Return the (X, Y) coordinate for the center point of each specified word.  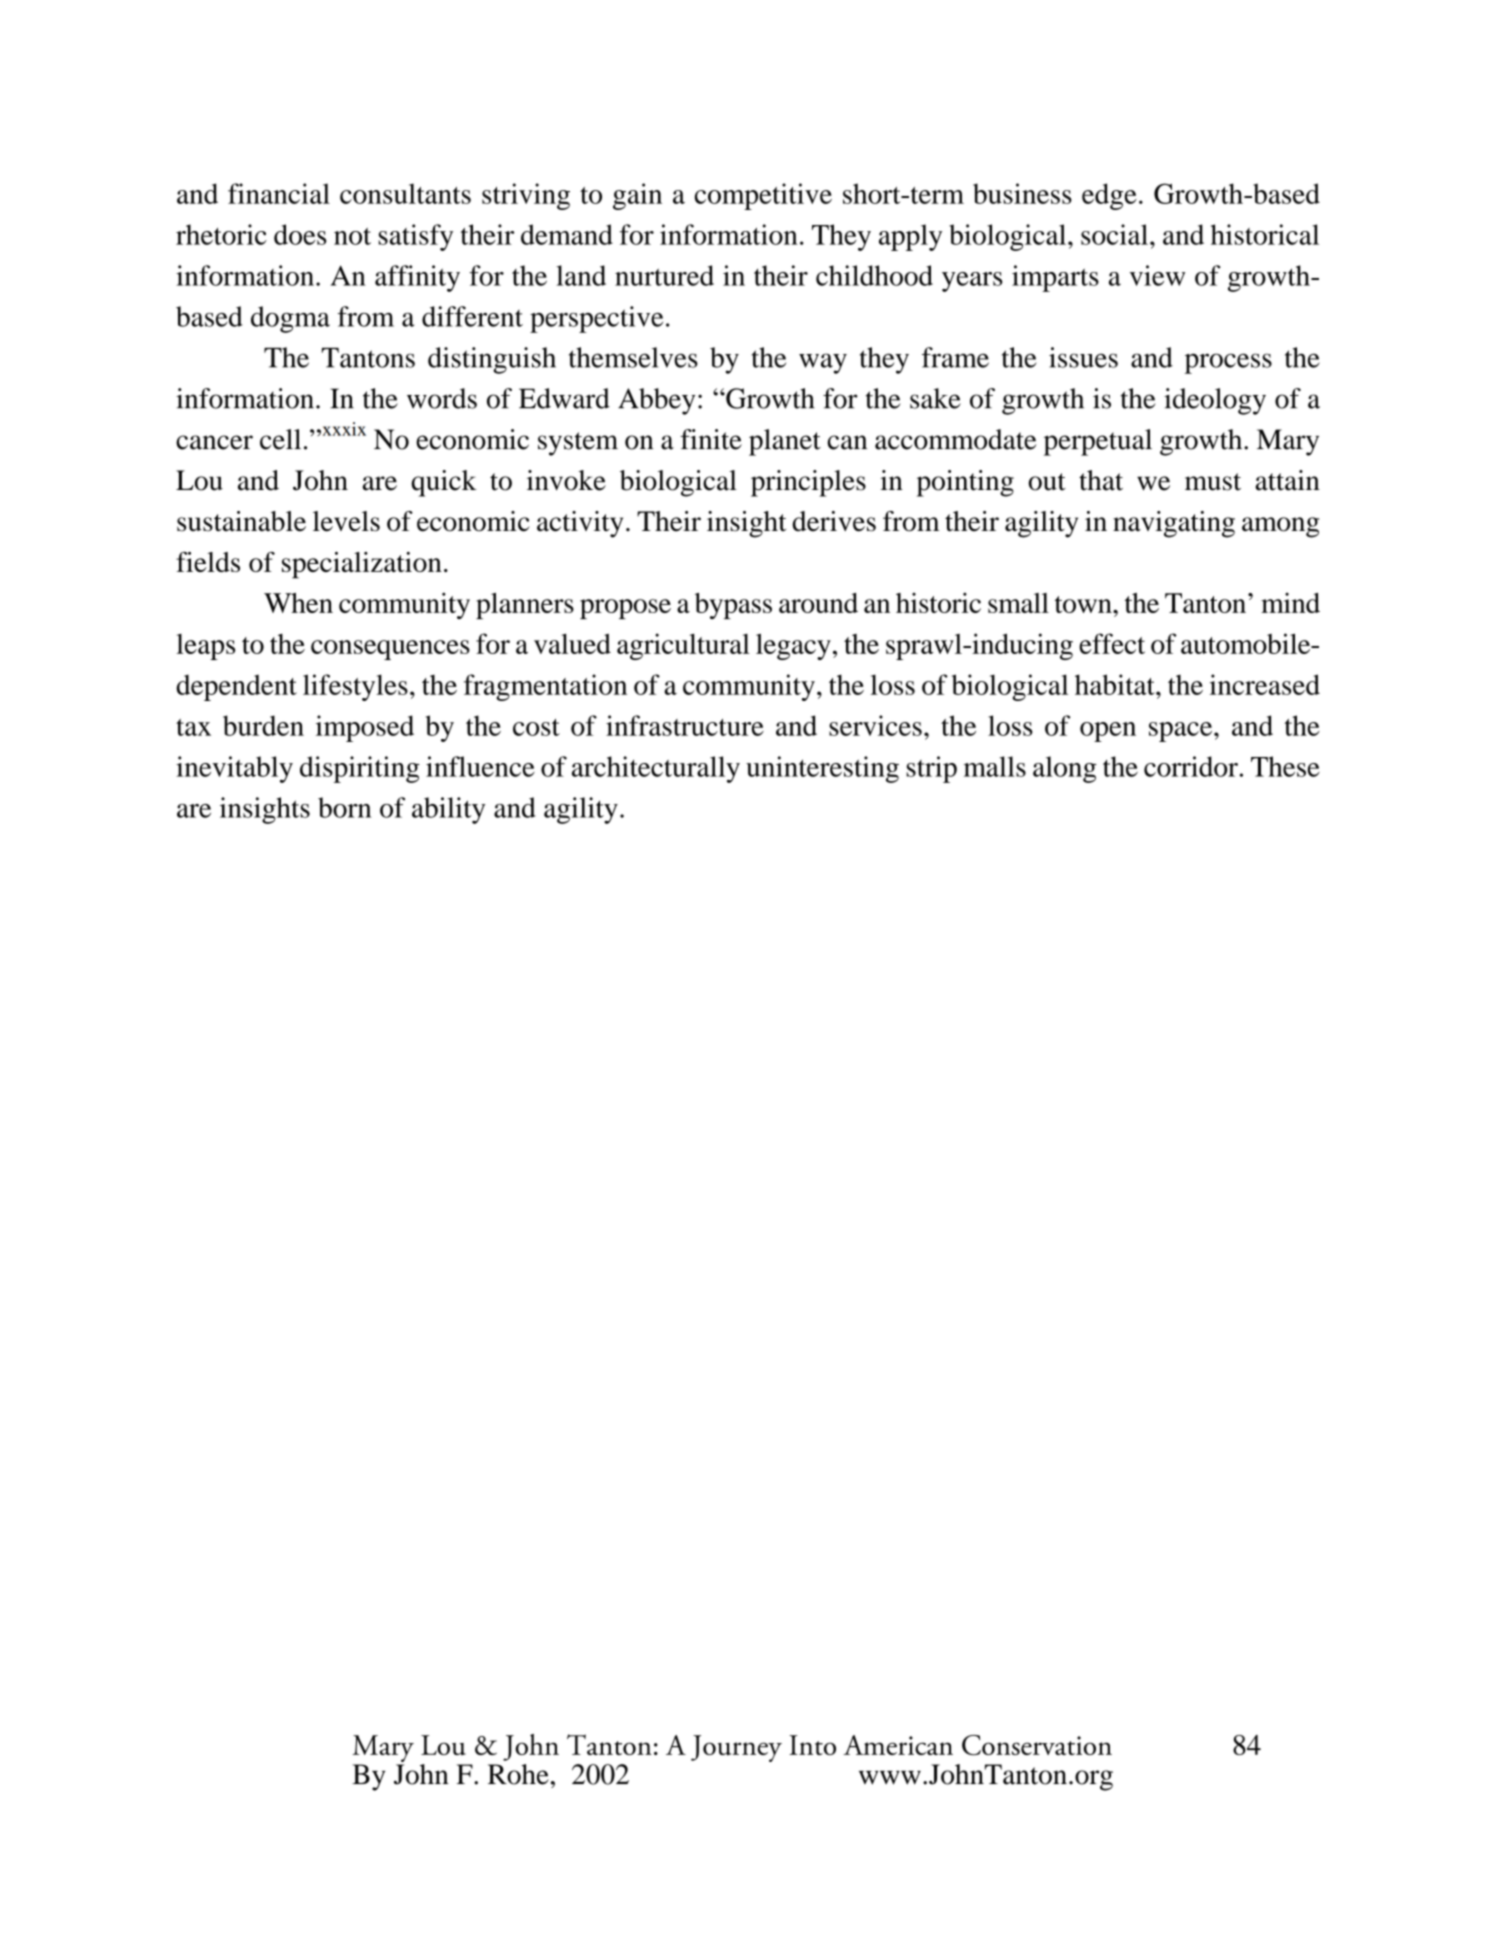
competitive (763, 196)
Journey (736, 1748)
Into (812, 1745)
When (298, 603)
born (344, 807)
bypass (733, 606)
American (898, 1745)
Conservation (1037, 1745)
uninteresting (822, 769)
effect (1112, 643)
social (1114, 234)
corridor (1191, 766)
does (300, 234)
